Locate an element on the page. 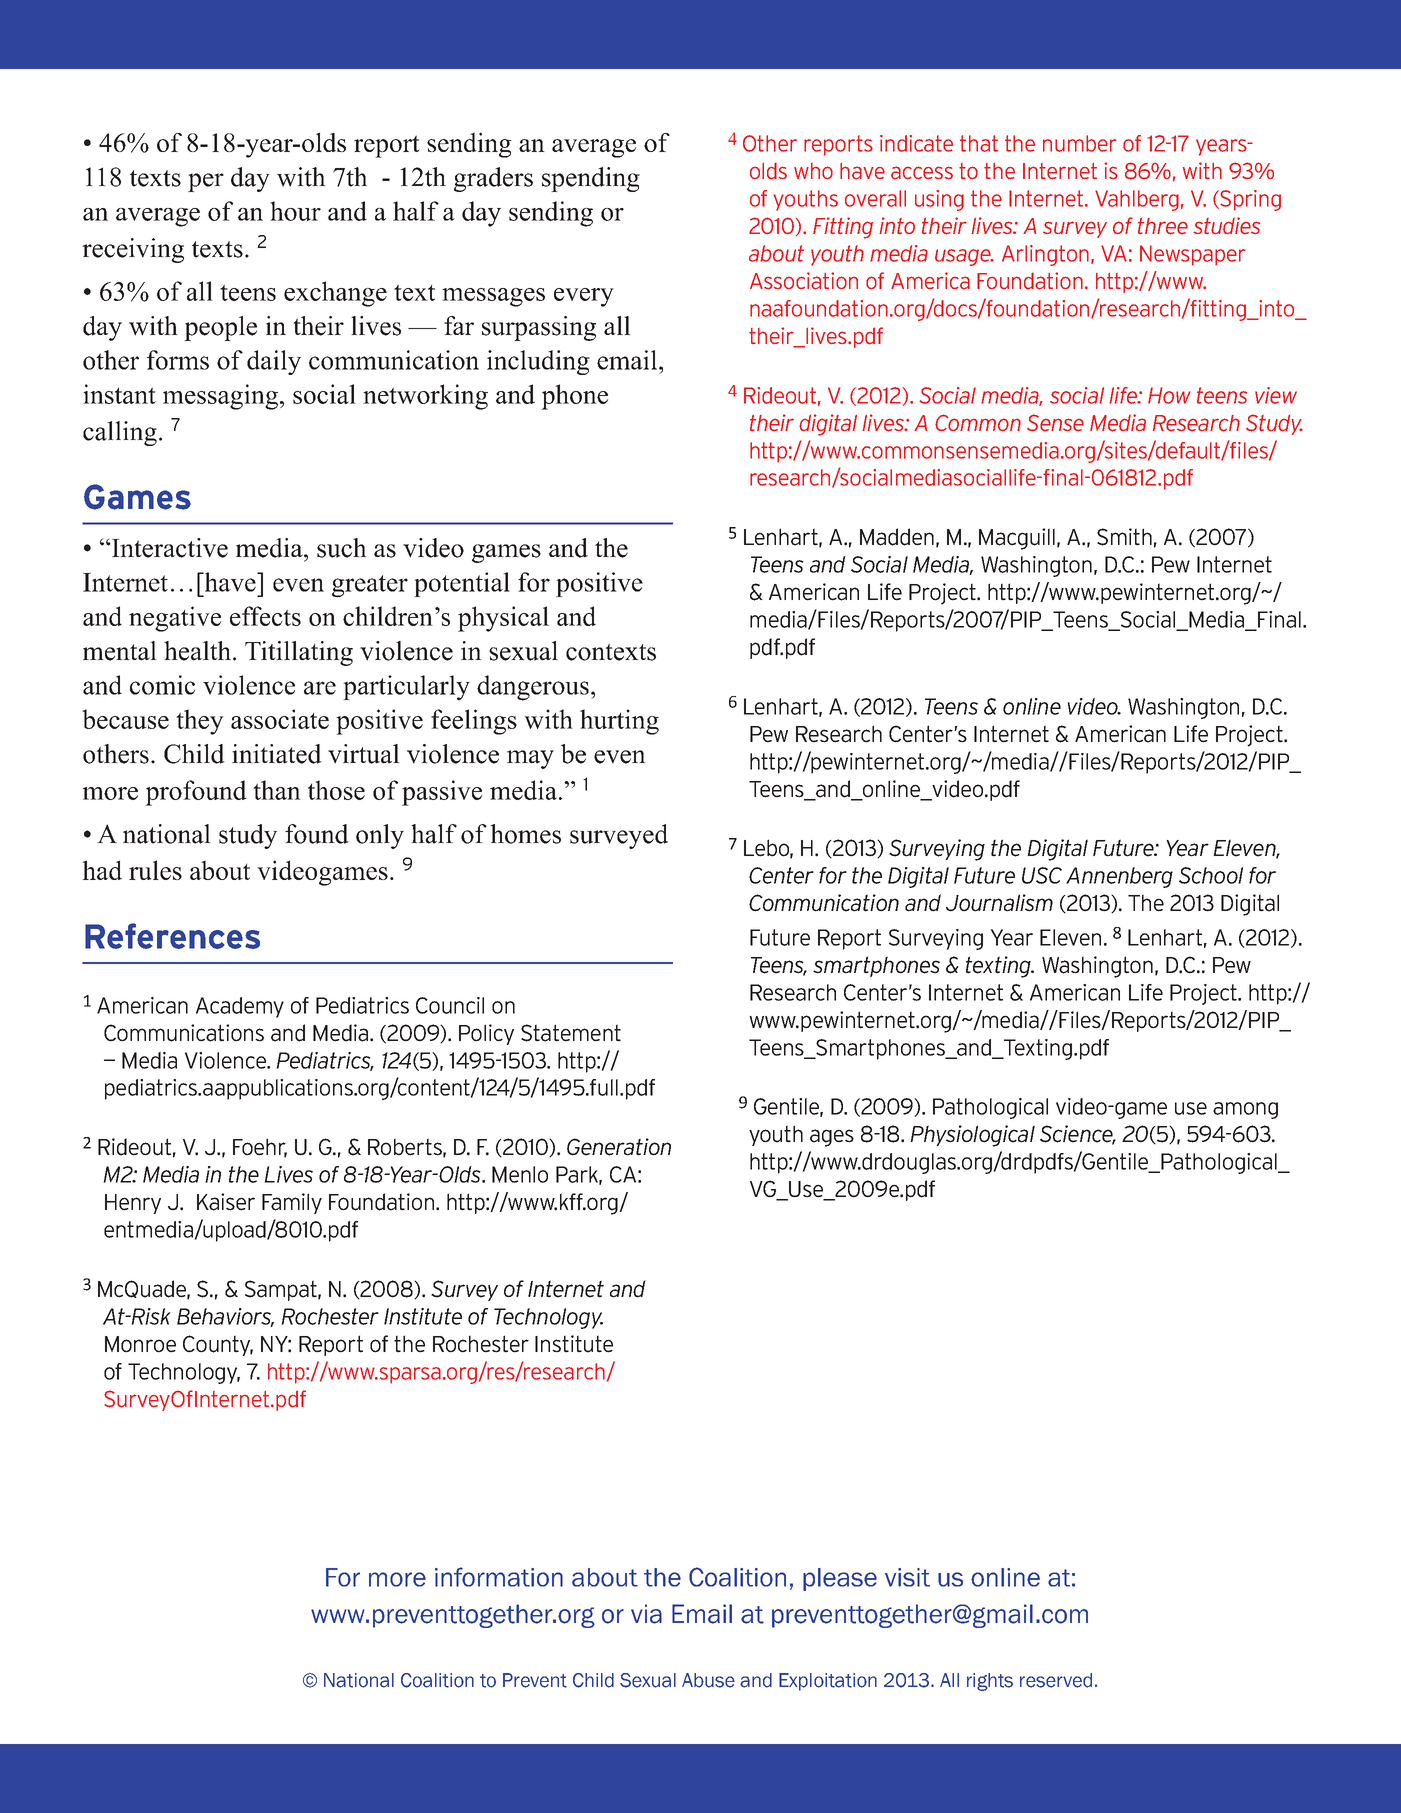 The width and height of the document is (1401, 1813). among is located at coordinates (1245, 1110).
